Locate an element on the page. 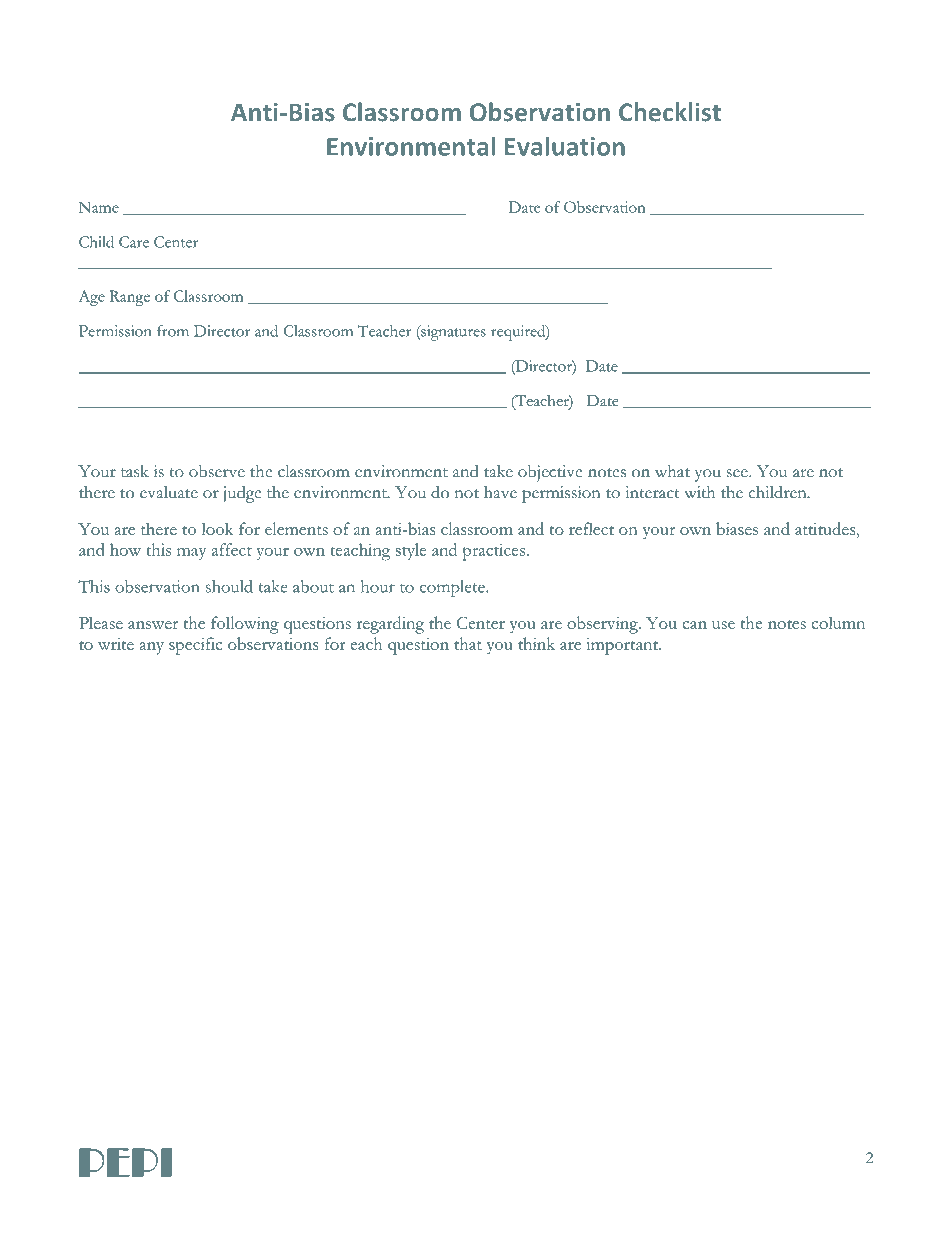 Image resolution: width=952 pixels, height=1233 pixels. have is located at coordinates (500, 492).
